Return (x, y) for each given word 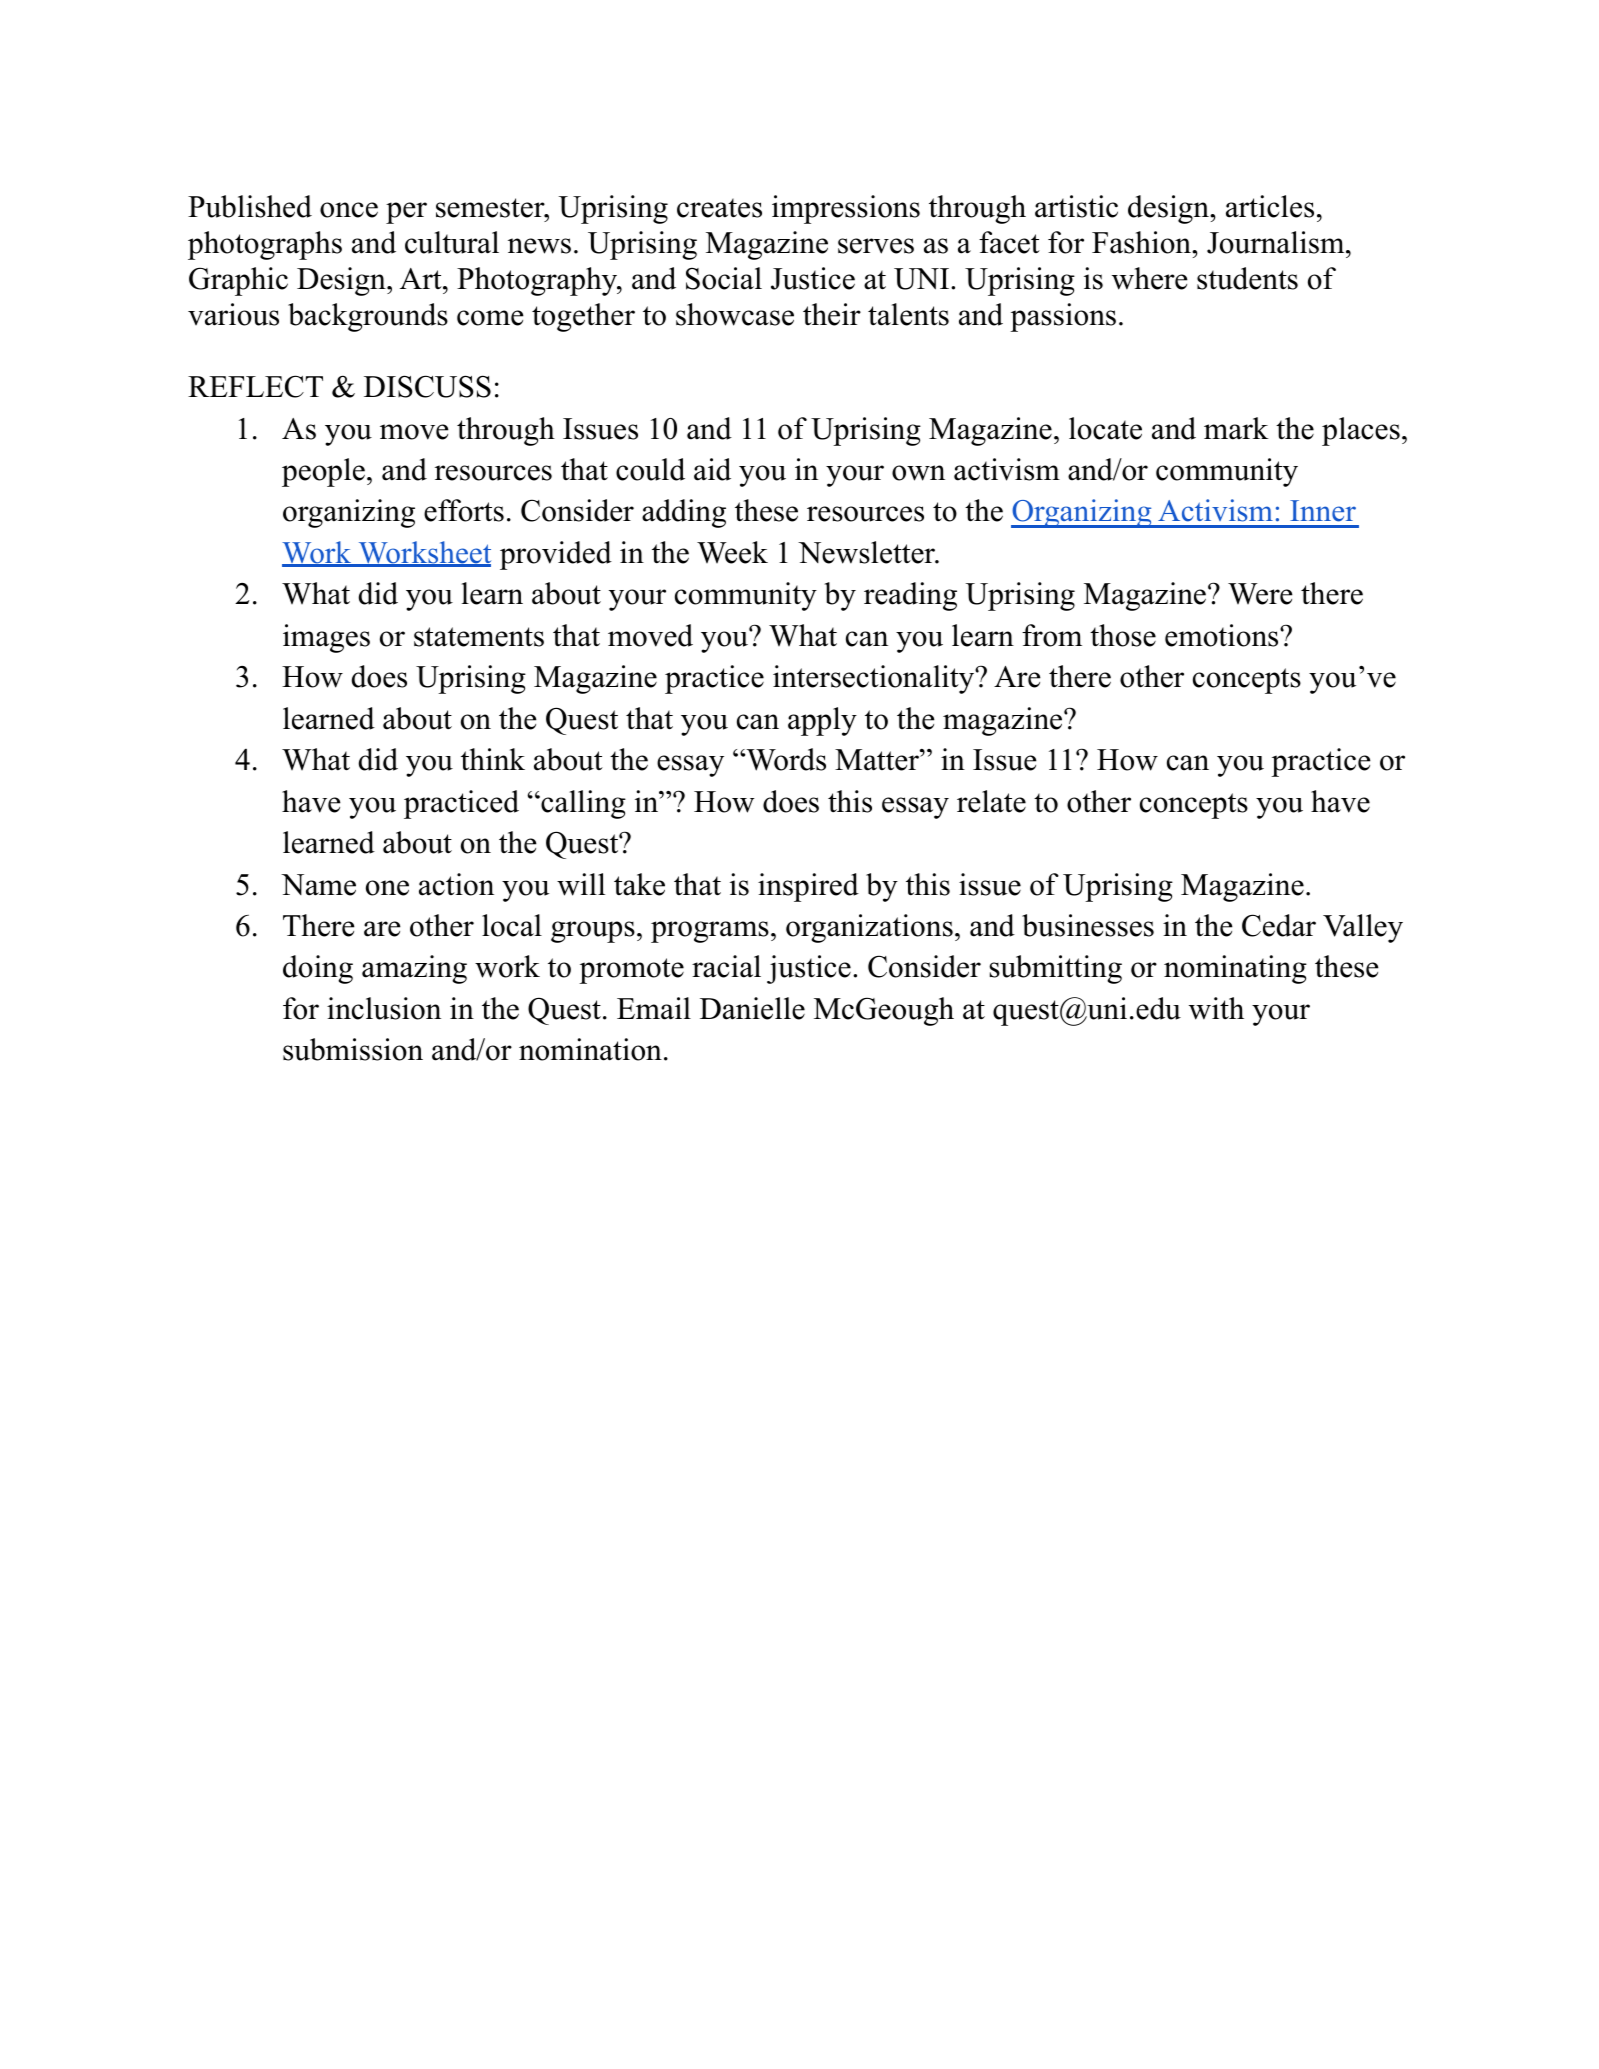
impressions (846, 209)
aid (712, 469)
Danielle (752, 1008)
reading (910, 596)
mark (1236, 428)
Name (318, 885)
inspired (808, 887)
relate (991, 801)
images (326, 638)
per (406, 213)
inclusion (384, 1008)
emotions (1221, 635)
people (323, 472)
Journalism (1275, 242)
